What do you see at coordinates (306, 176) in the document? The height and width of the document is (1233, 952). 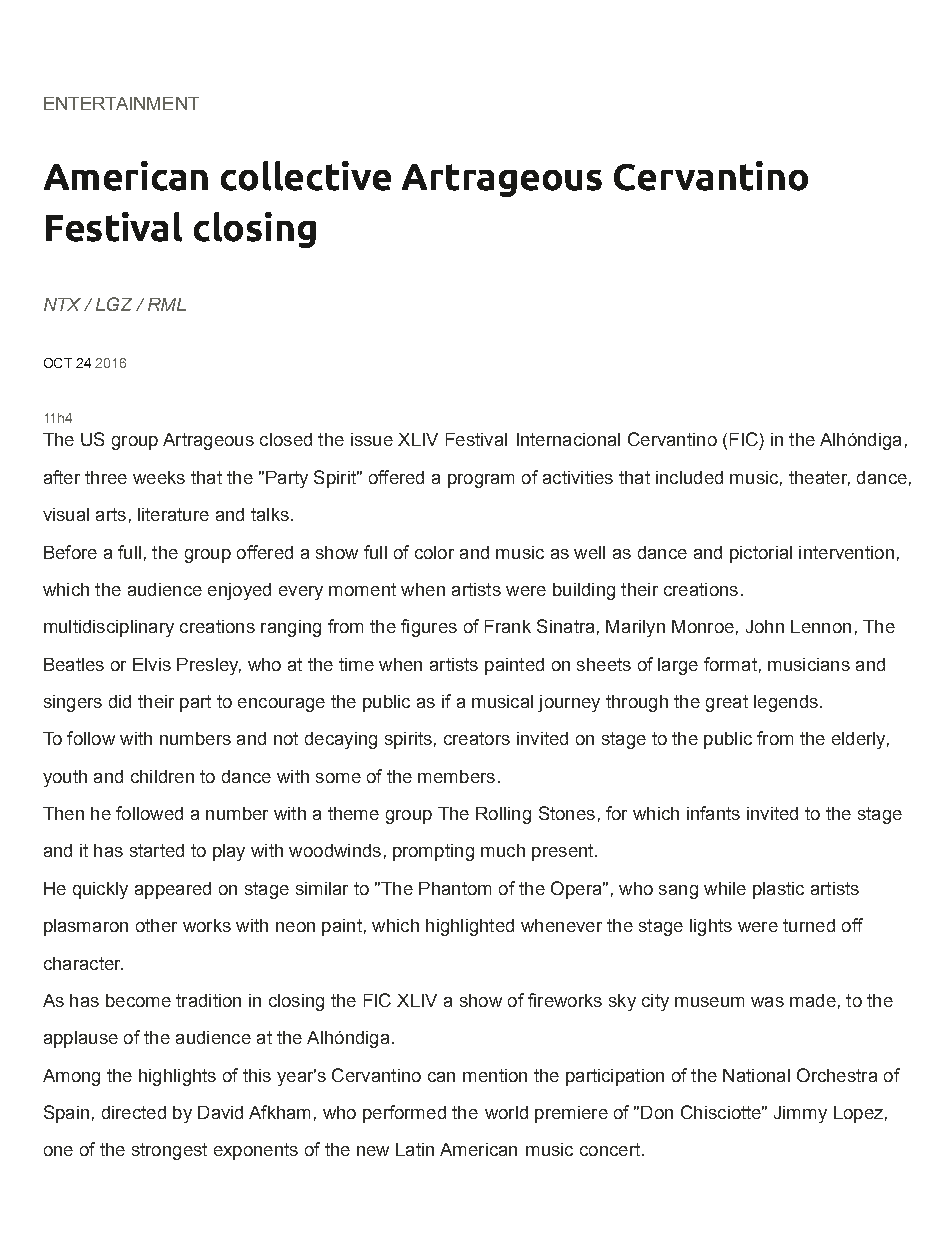 I see `collective` at bounding box center [306, 176].
